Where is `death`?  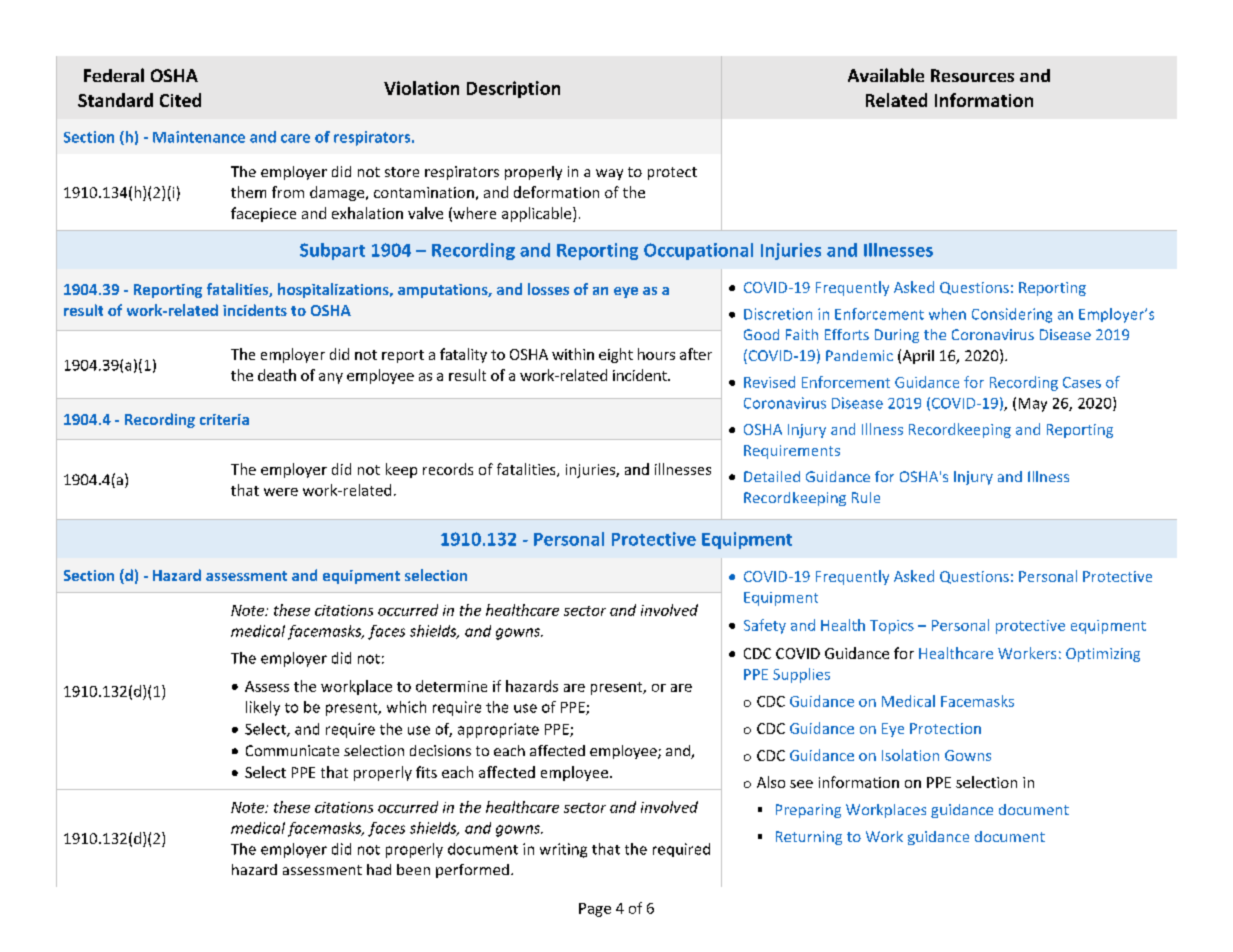
death is located at coordinates (277, 375).
